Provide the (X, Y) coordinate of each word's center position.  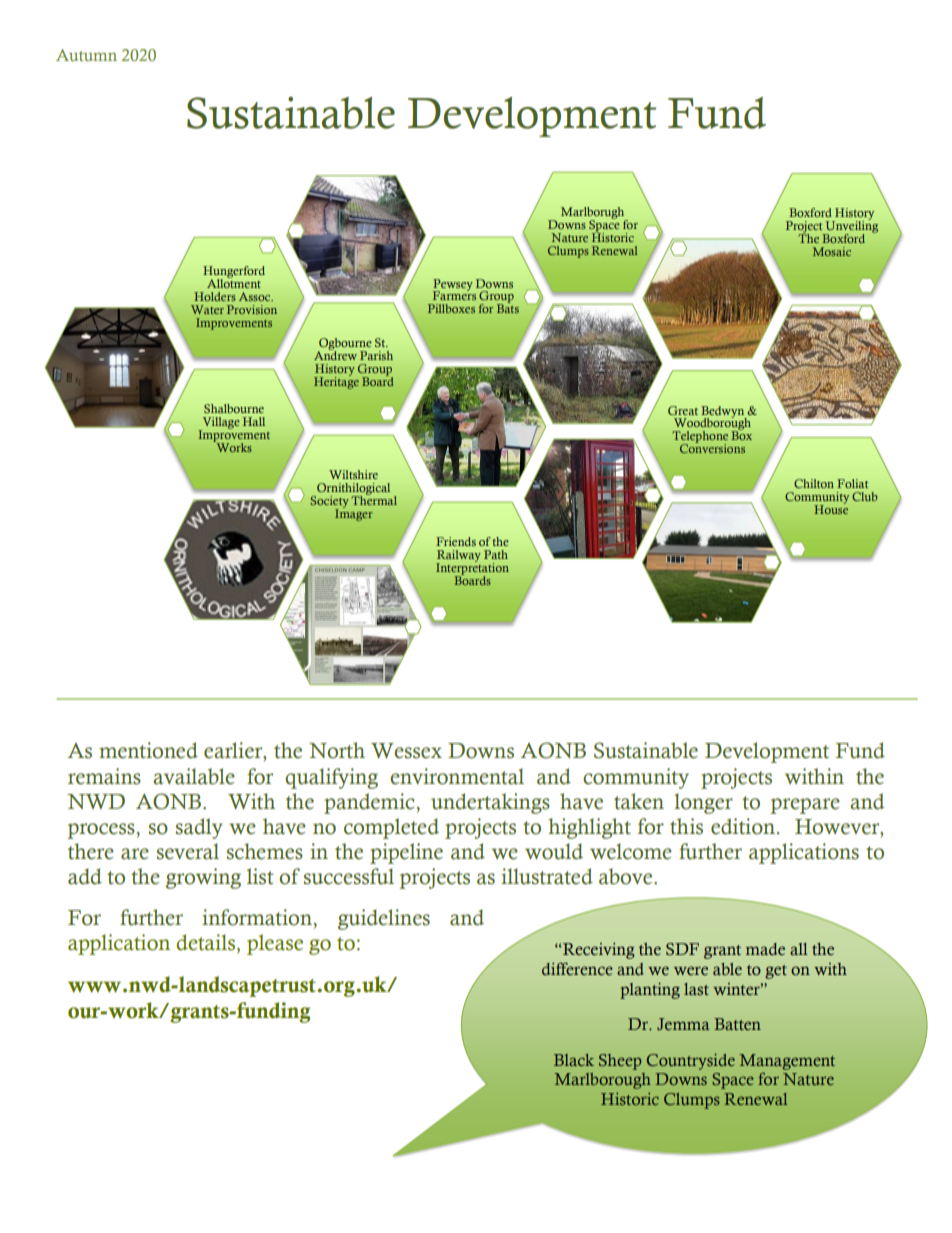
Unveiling (851, 227)
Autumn (86, 55)
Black (574, 1060)
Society (330, 503)
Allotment (234, 282)
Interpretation (472, 568)
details (207, 943)
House (831, 508)
